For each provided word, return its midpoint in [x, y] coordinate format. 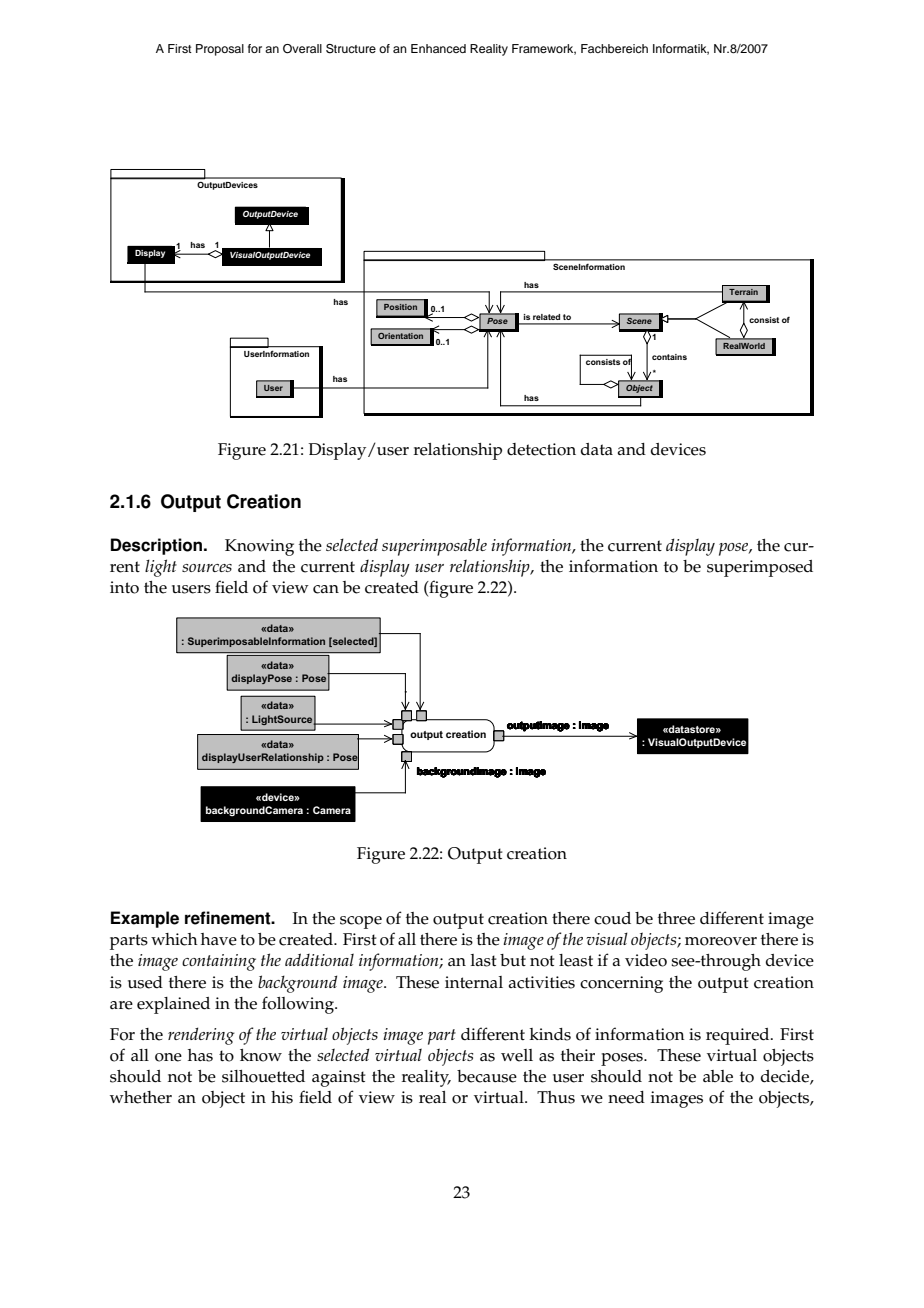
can [326, 589]
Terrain [743, 292]
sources [207, 568]
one [168, 1057]
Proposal [220, 50]
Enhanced [438, 48]
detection [541, 449]
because [487, 1076]
